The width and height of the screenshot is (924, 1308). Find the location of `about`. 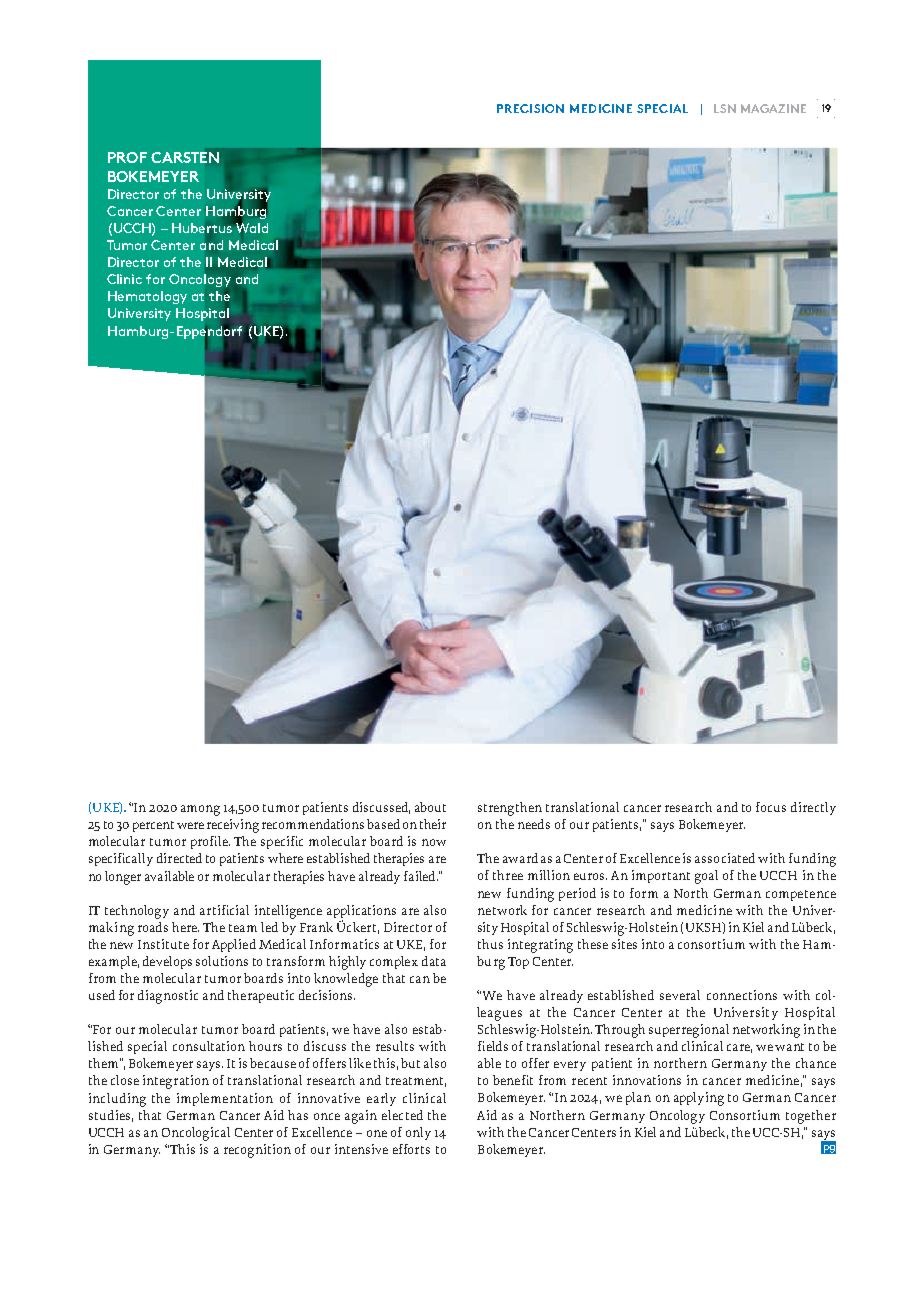

about is located at coordinates (430, 807).
